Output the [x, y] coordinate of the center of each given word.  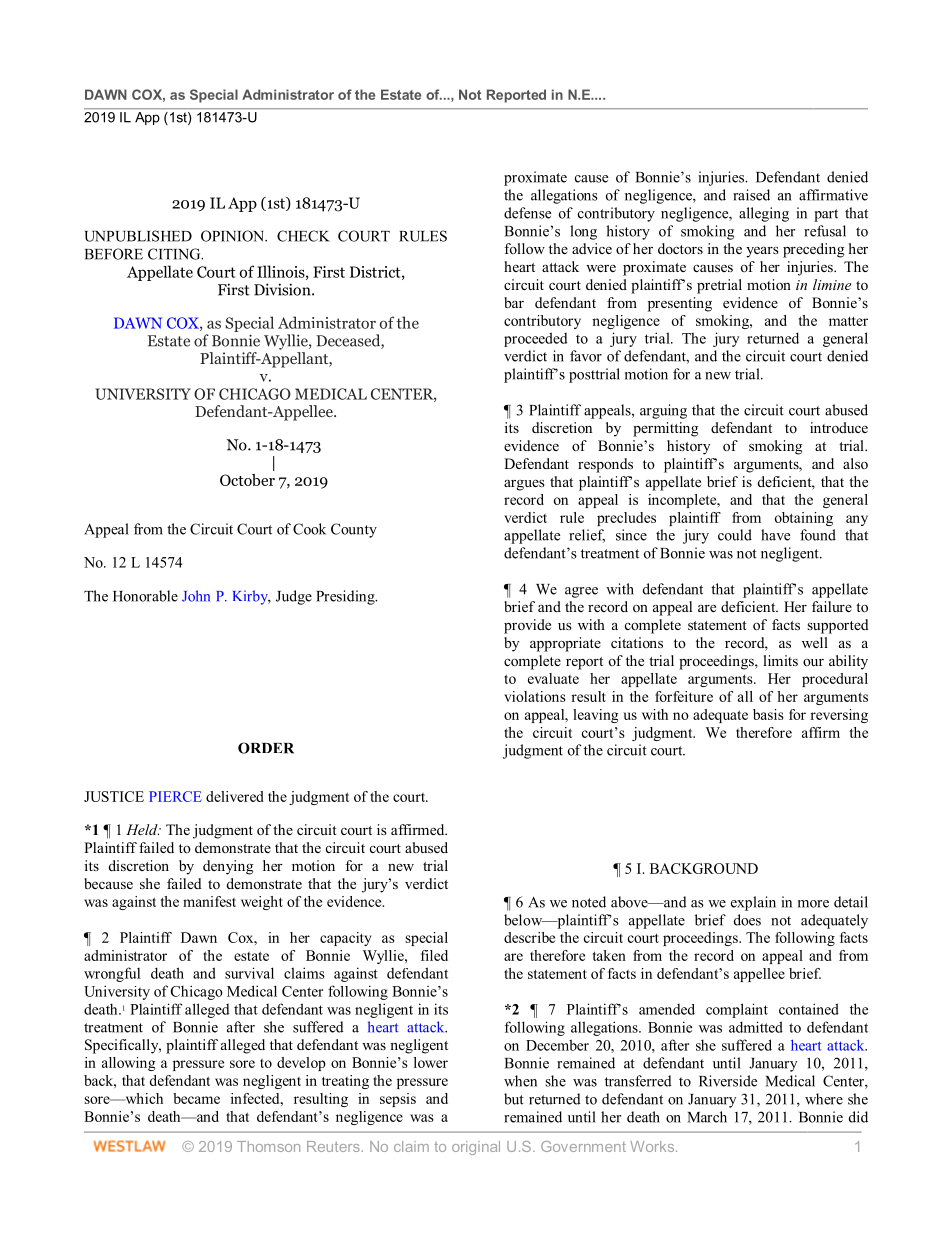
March [707, 1117]
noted [589, 902]
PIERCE [175, 796]
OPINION [234, 236]
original [476, 1148]
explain [753, 903]
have [775, 535]
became [196, 1098]
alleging [764, 214]
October [247, 480]
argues [524, 485]
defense [527, 213]
